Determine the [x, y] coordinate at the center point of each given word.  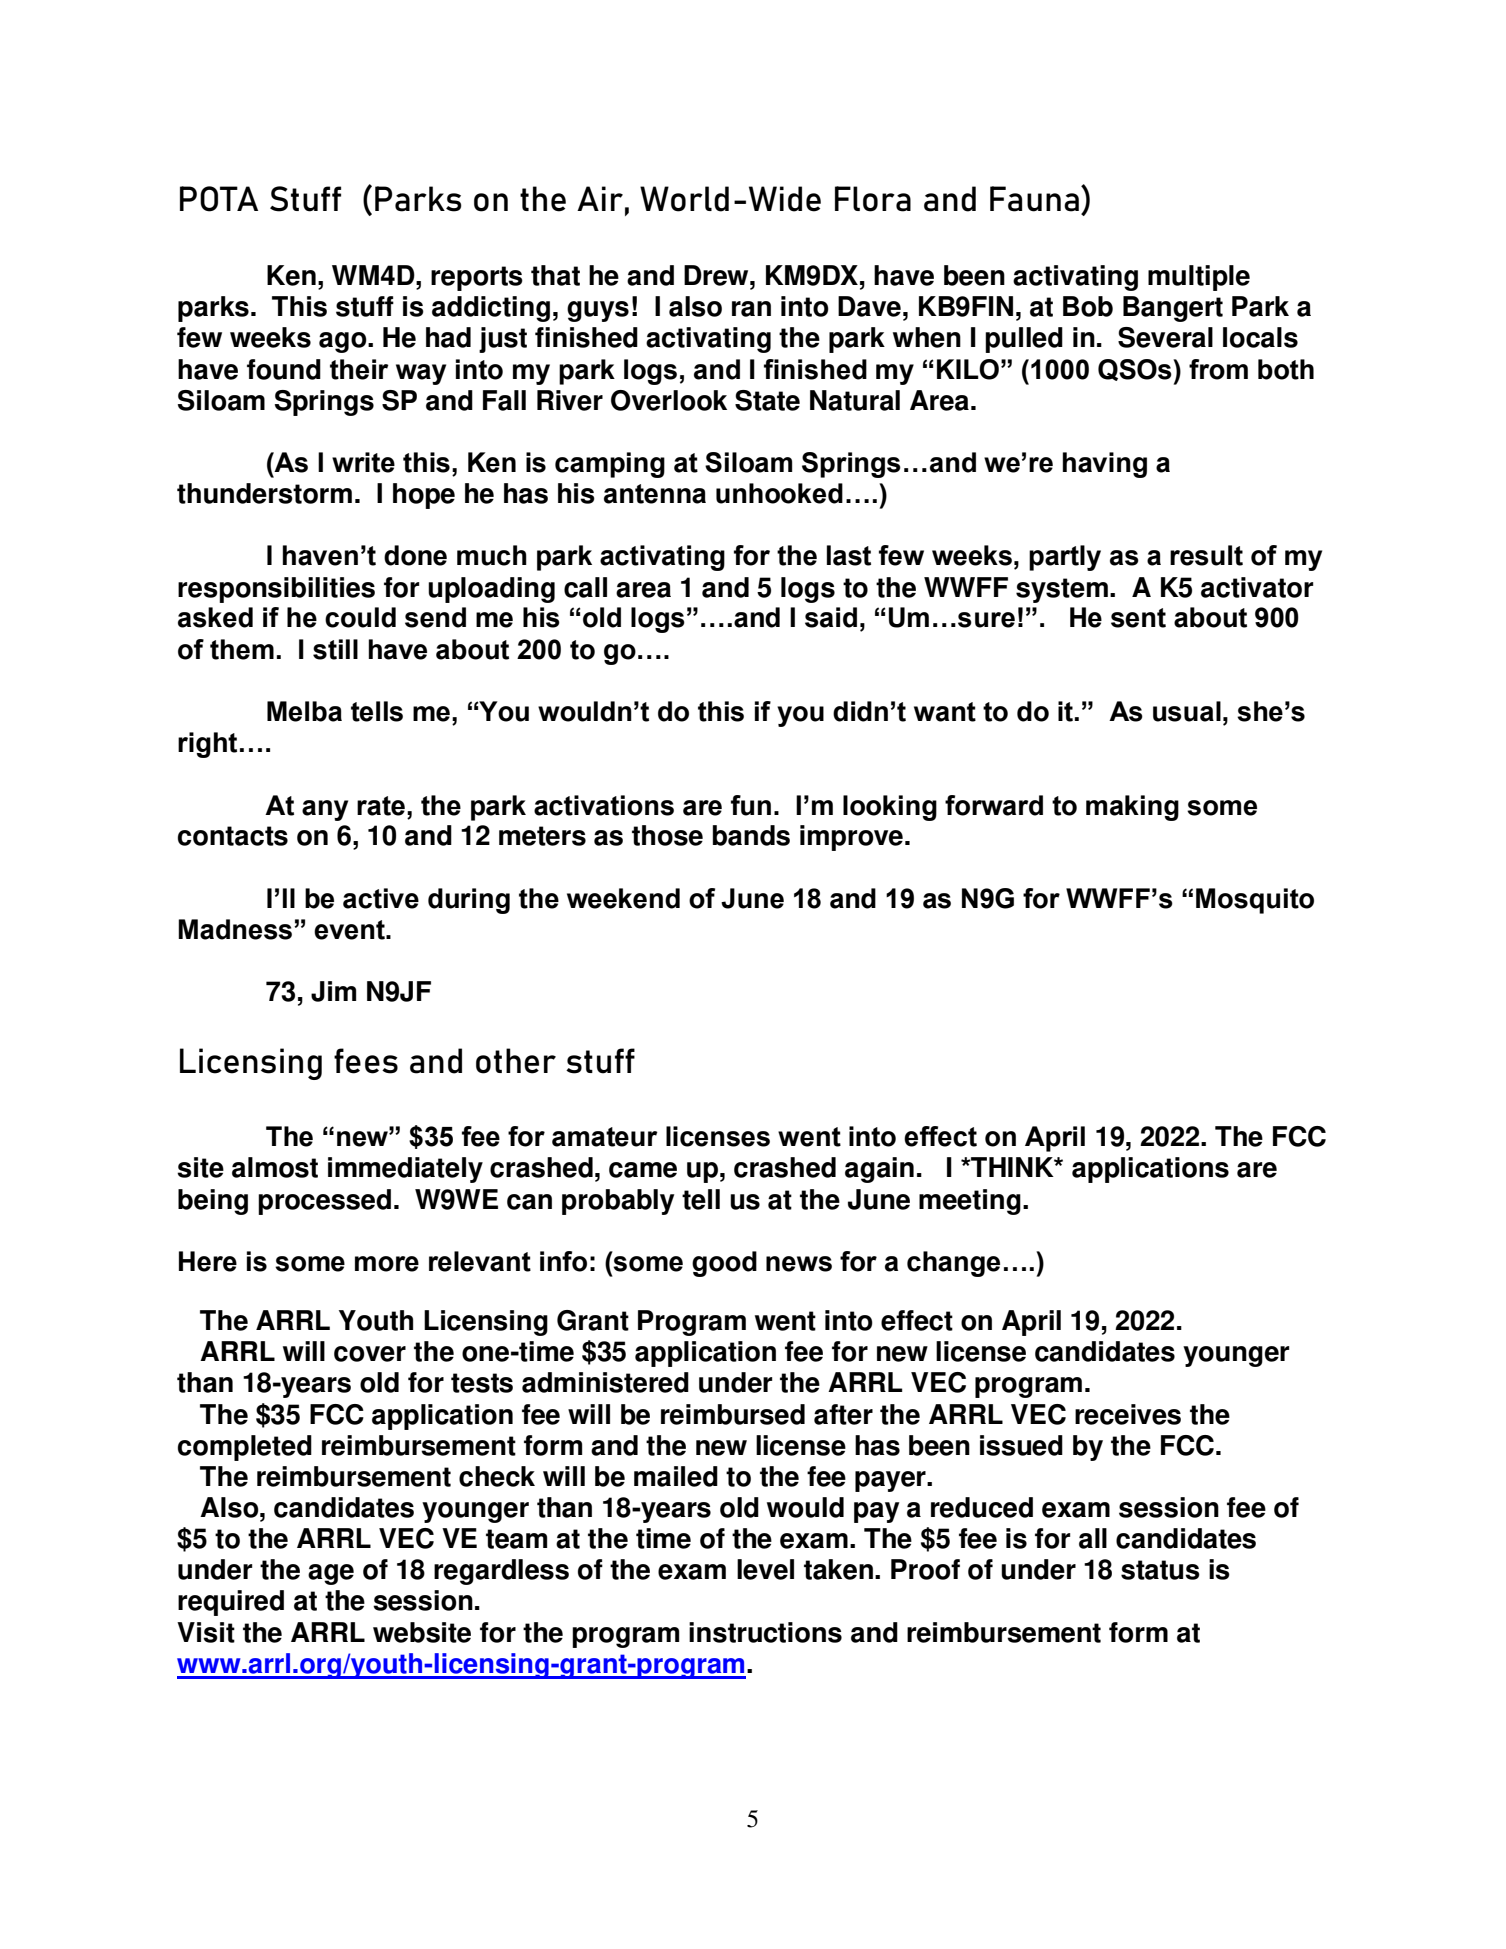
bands [751, 835]
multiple [1199, 278]
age [331, 1574]
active [381, 898]
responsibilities [276, 590]
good [724, 1264]
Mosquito [1255, 901]
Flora [873, 199]
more [387, 1264]
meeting [970, 1202]
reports [477, 278]
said [831, 617]
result [1206, 555]
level [765, 1569]
